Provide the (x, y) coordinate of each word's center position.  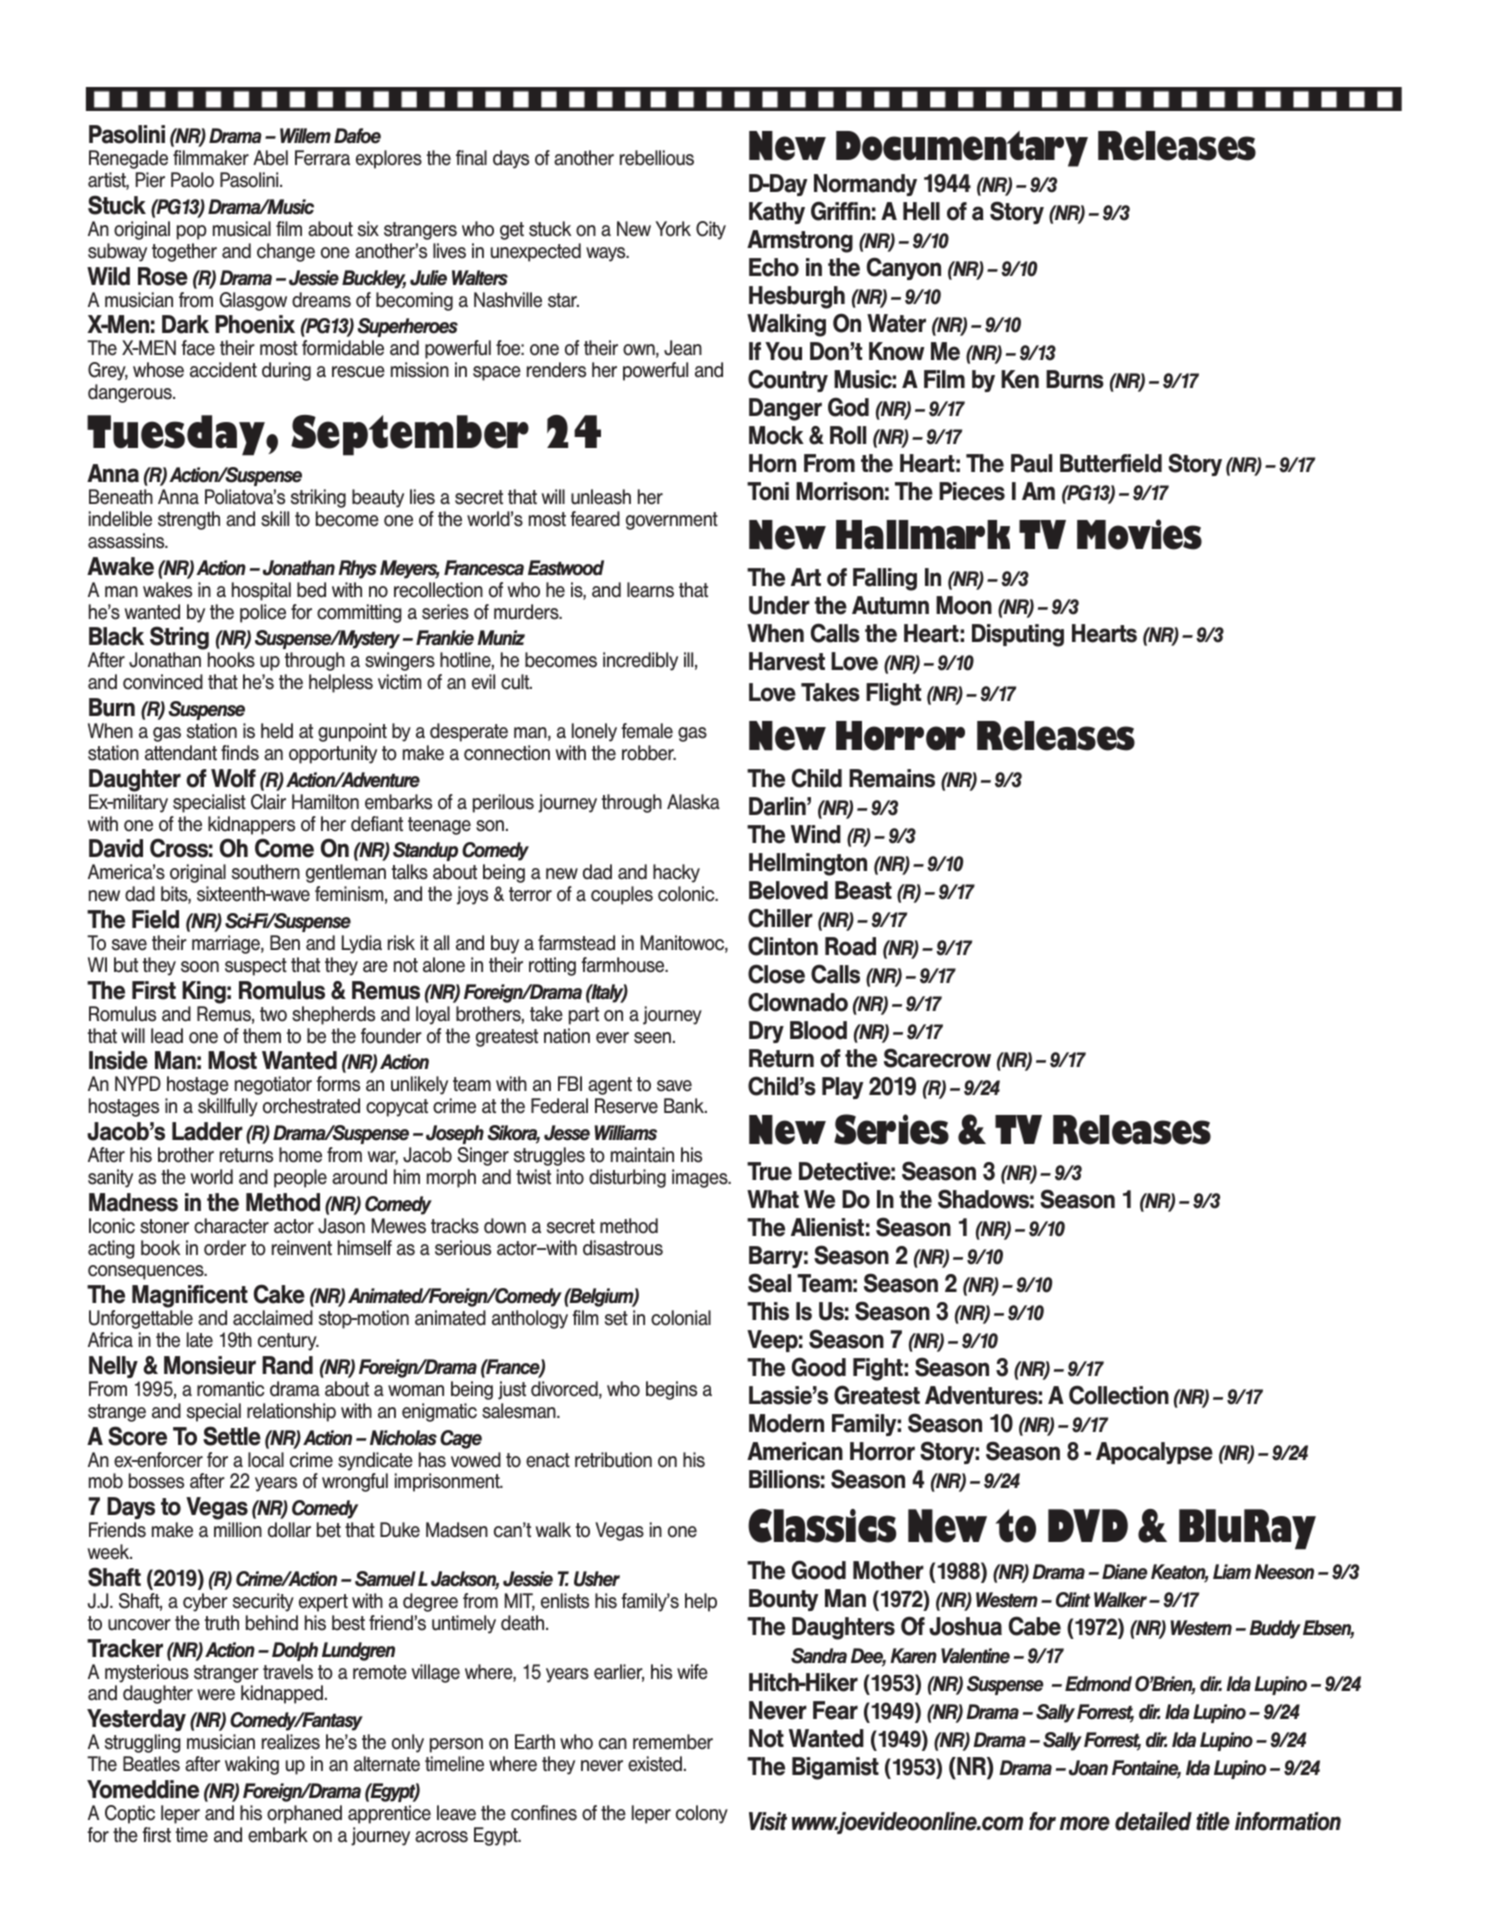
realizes (291, 1742)
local (266, 1460)
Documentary (962, 149)
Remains (892, 778)
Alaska (693, 802)
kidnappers (251, 825)
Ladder (207, 1131)
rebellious (657, 158)
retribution (613, 1460)
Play (842, 1088)
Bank (685, 1106)
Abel (270, 158)
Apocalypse (1154, 1453)
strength (189, 520)
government (672, 521)
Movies (1139, 534)
